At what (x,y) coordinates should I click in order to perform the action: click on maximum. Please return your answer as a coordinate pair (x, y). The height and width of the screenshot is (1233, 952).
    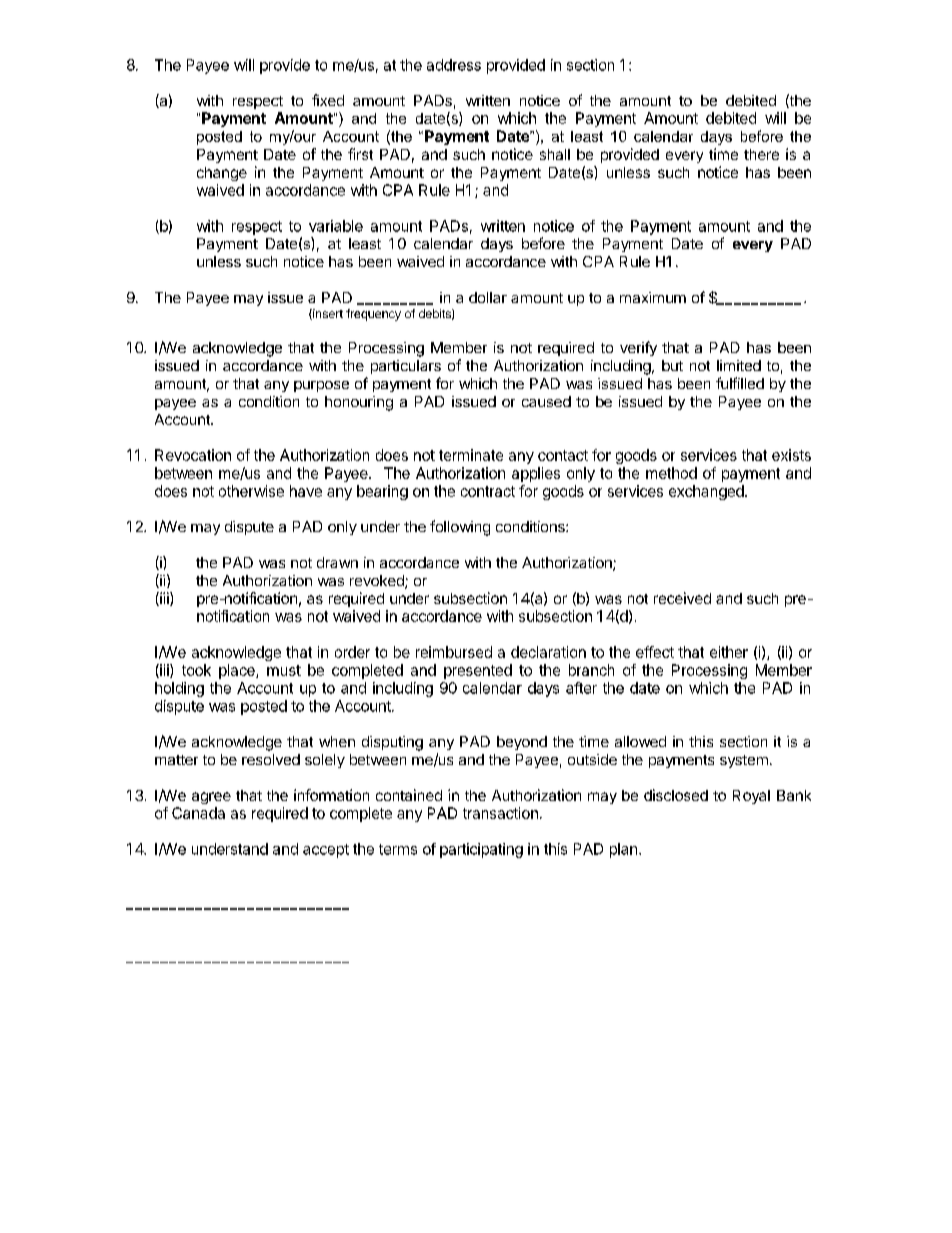
    Looking at the image, I should click on (653, 297).
